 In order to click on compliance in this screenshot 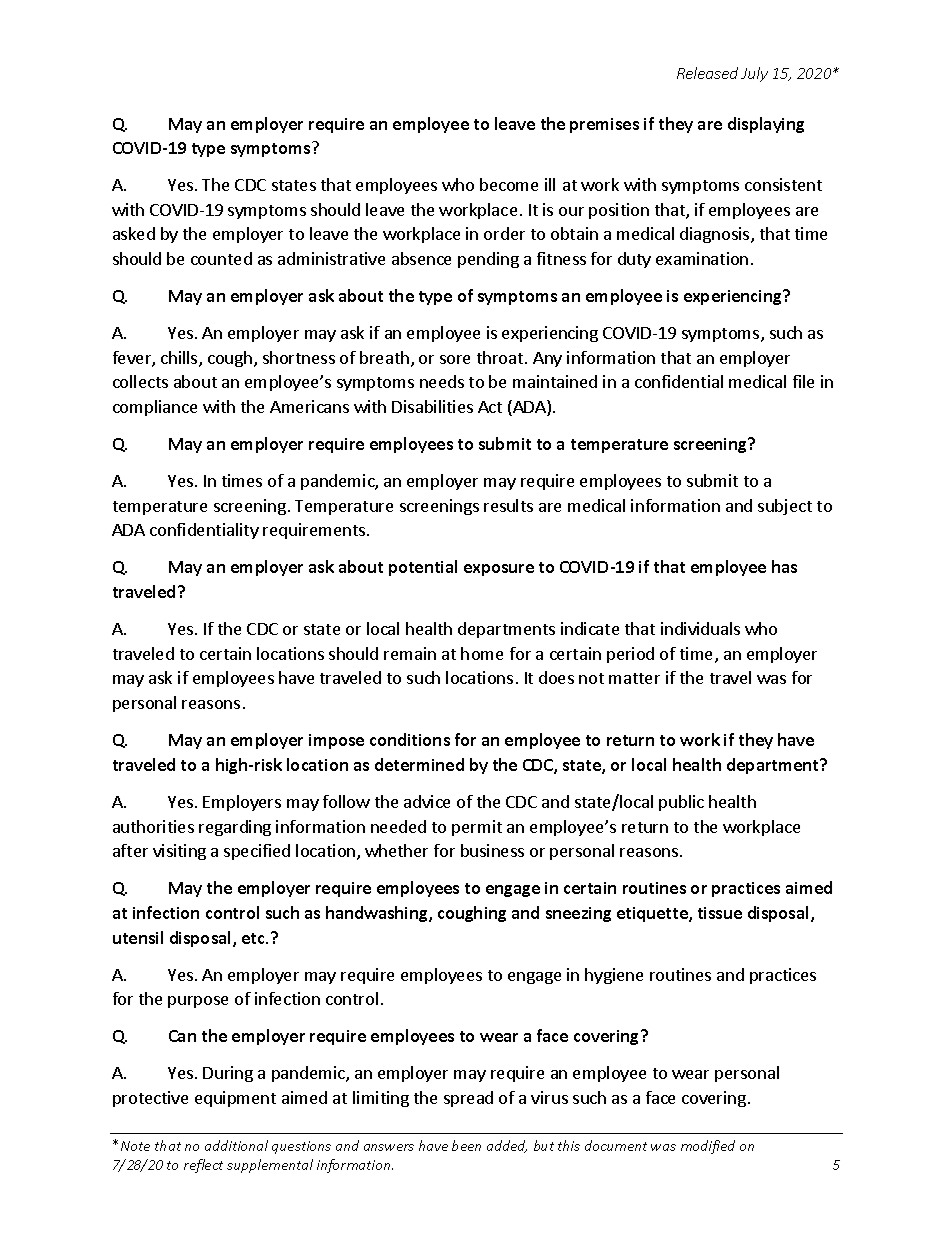, I will do `click(155, 408)`.
